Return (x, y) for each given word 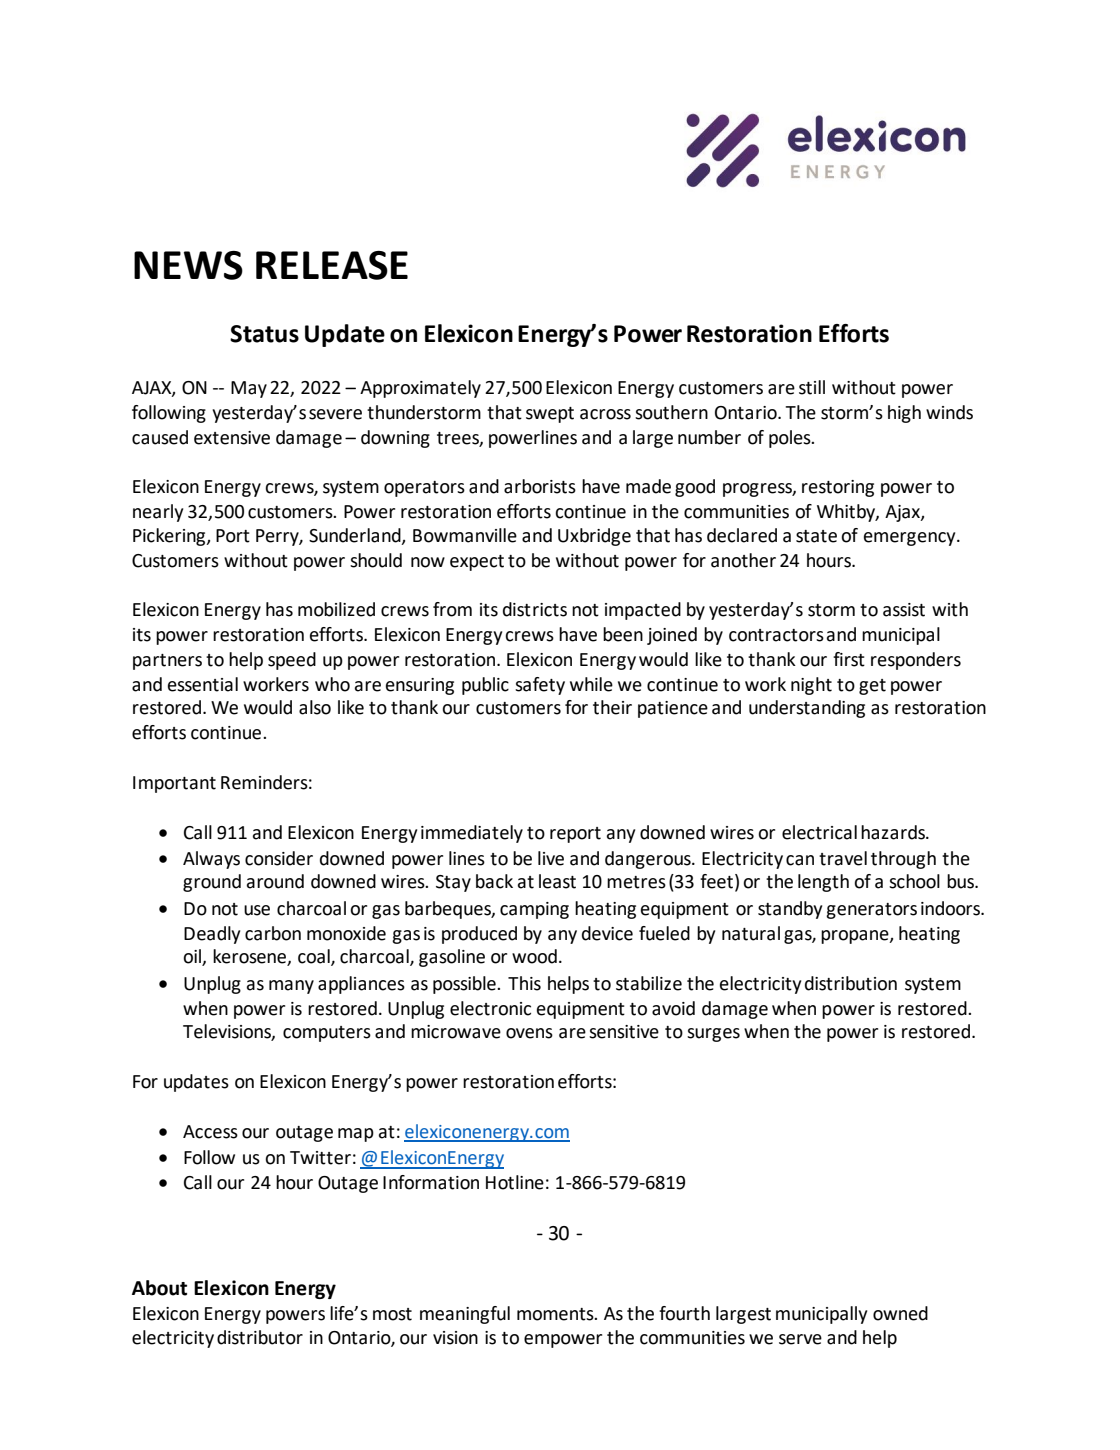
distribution (851, 983)
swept (550, 415)
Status (264, 334)
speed (292, 661)
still (812, 387)
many (291, 987)
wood (534, 956)
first (849, 659)
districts (535, 609)
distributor (260, 1337)
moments (556, 1314)
